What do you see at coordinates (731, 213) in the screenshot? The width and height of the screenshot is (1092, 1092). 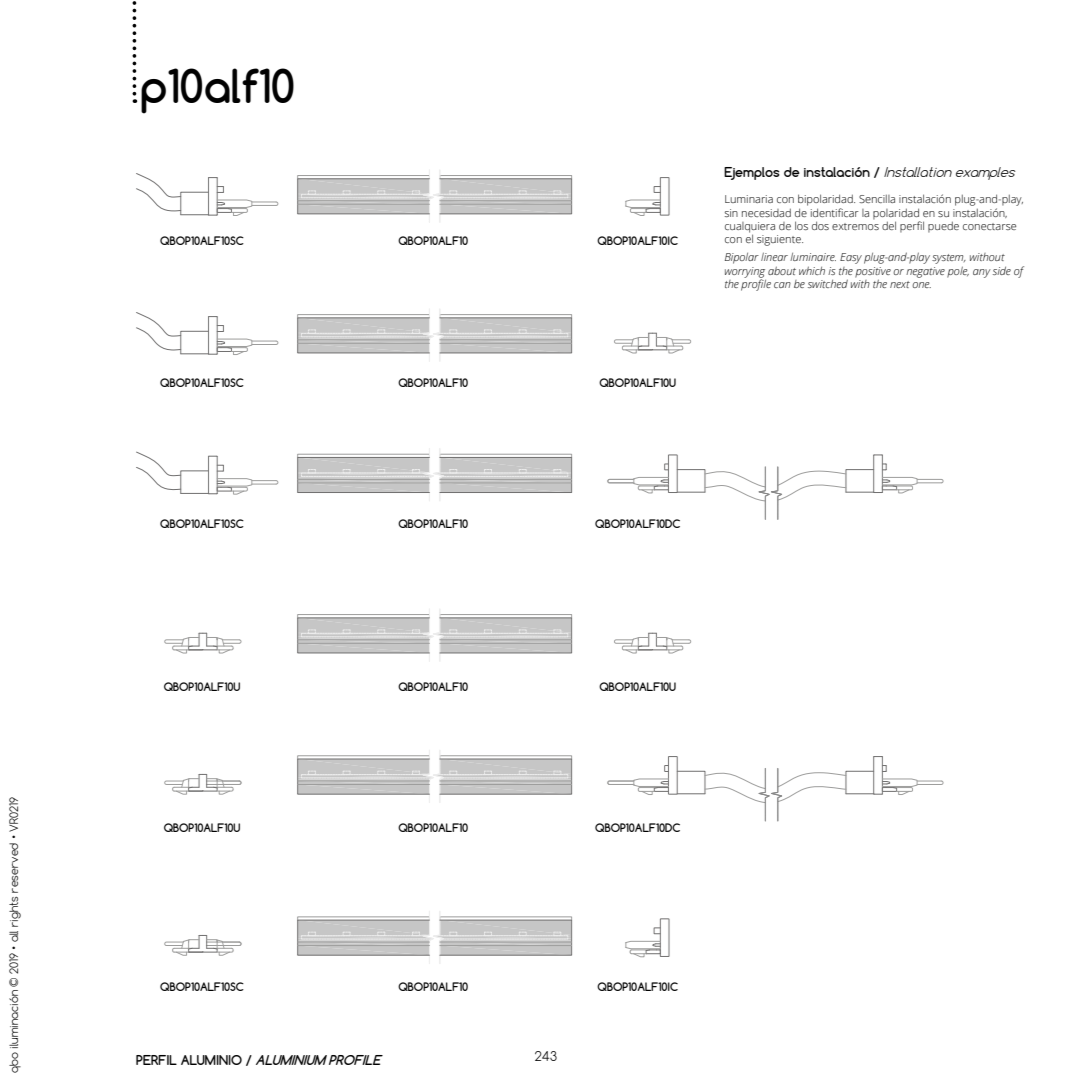 I see `sin` at bounding box center [731, 213].
